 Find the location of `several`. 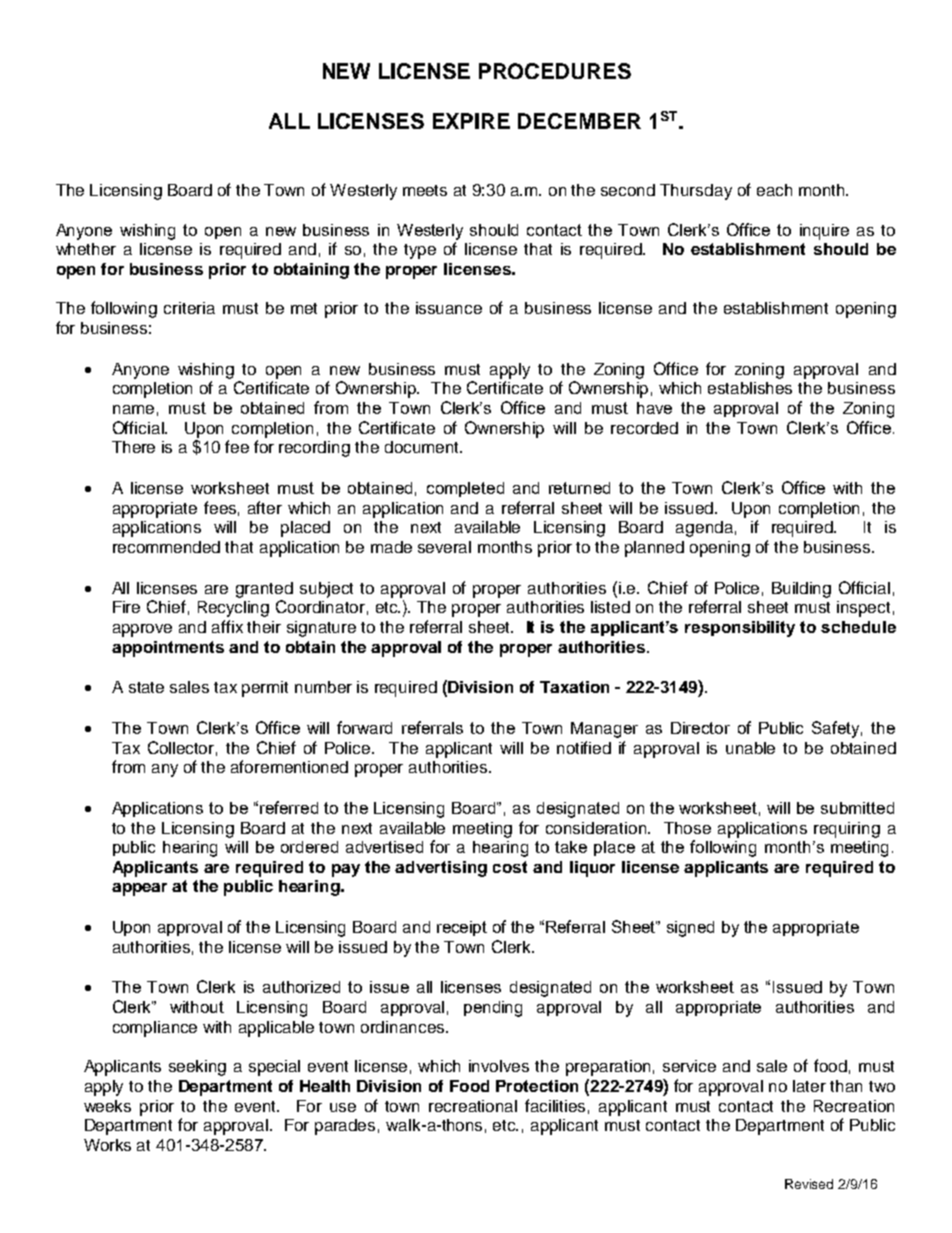

several is located at coordinates (444, 547).
